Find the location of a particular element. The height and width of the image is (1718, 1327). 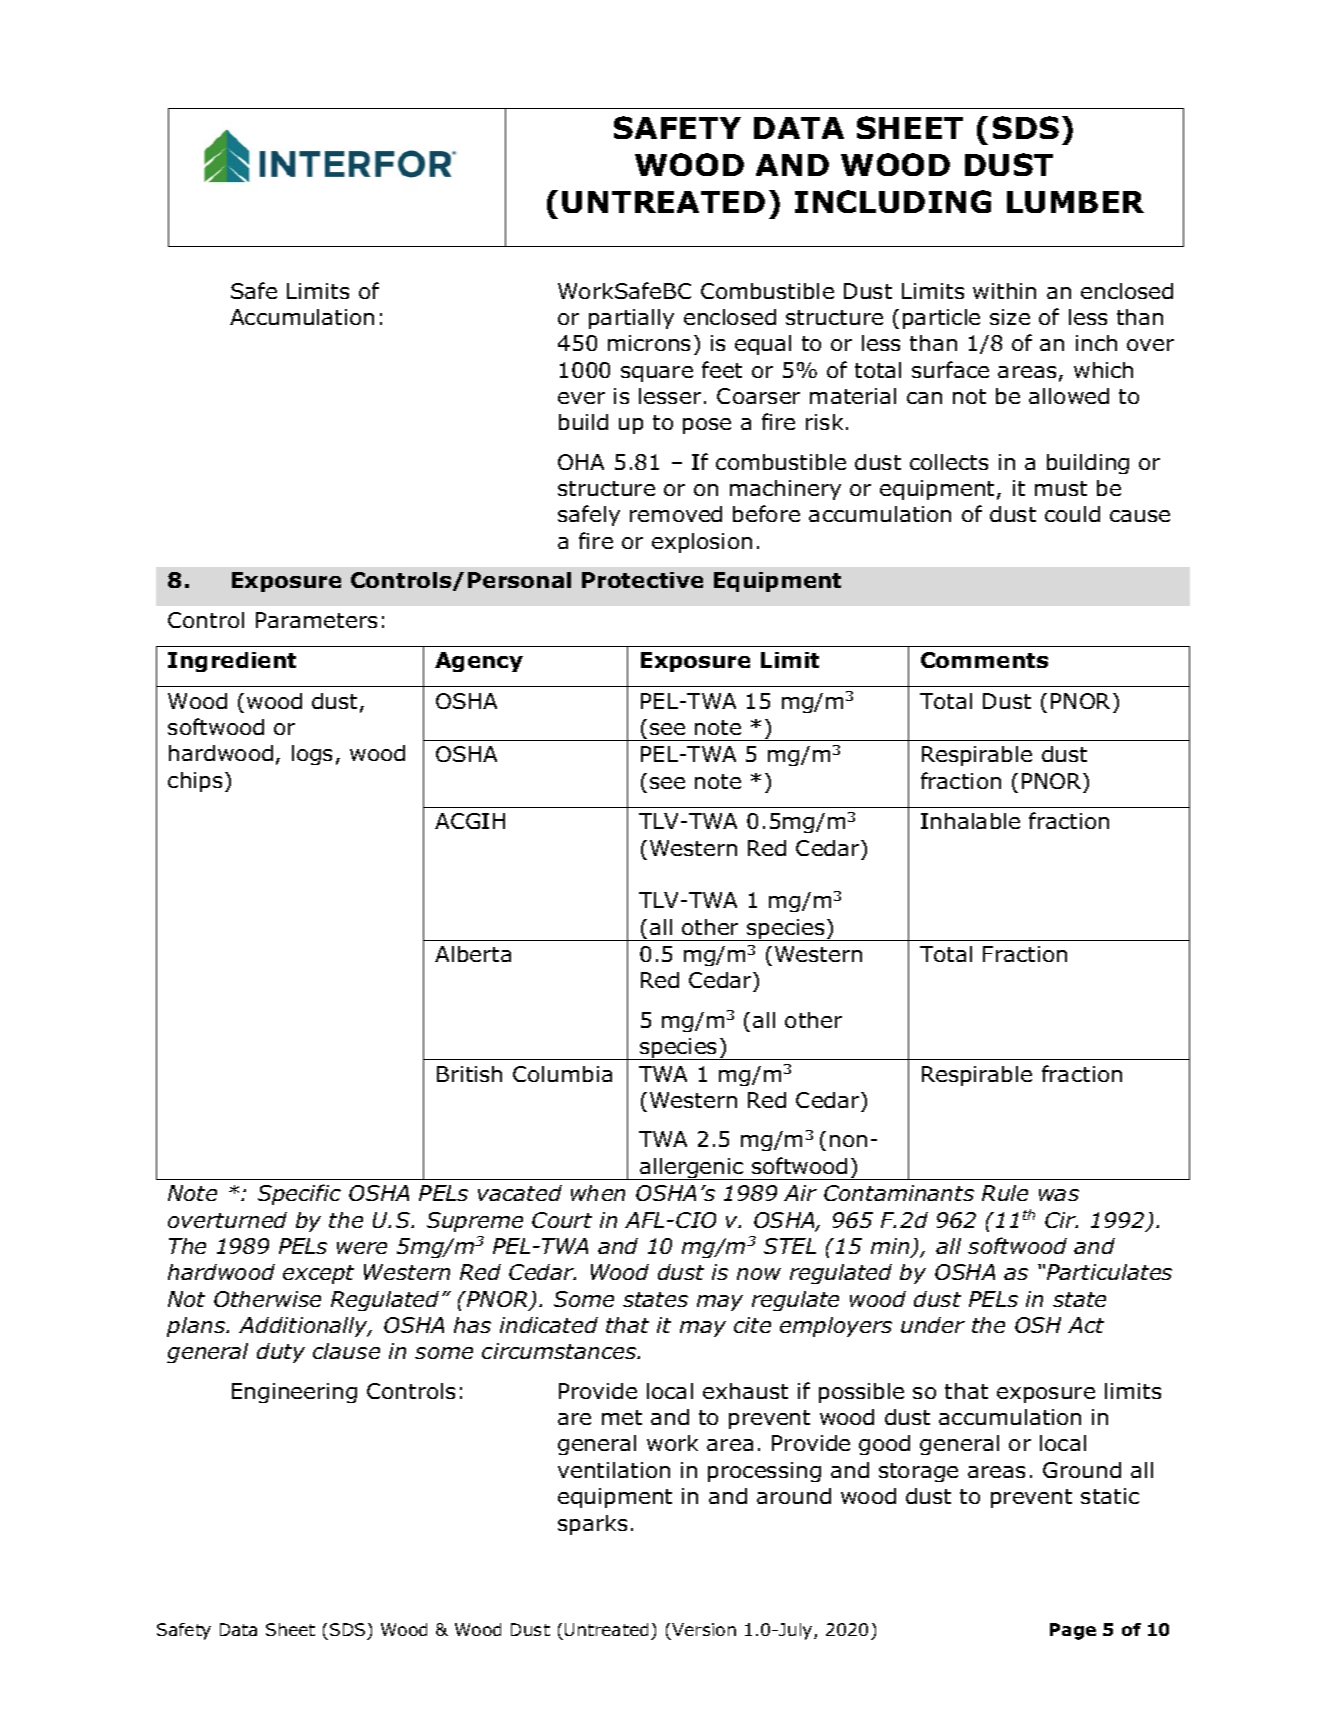

within is located at coordinates (1004, 291).
